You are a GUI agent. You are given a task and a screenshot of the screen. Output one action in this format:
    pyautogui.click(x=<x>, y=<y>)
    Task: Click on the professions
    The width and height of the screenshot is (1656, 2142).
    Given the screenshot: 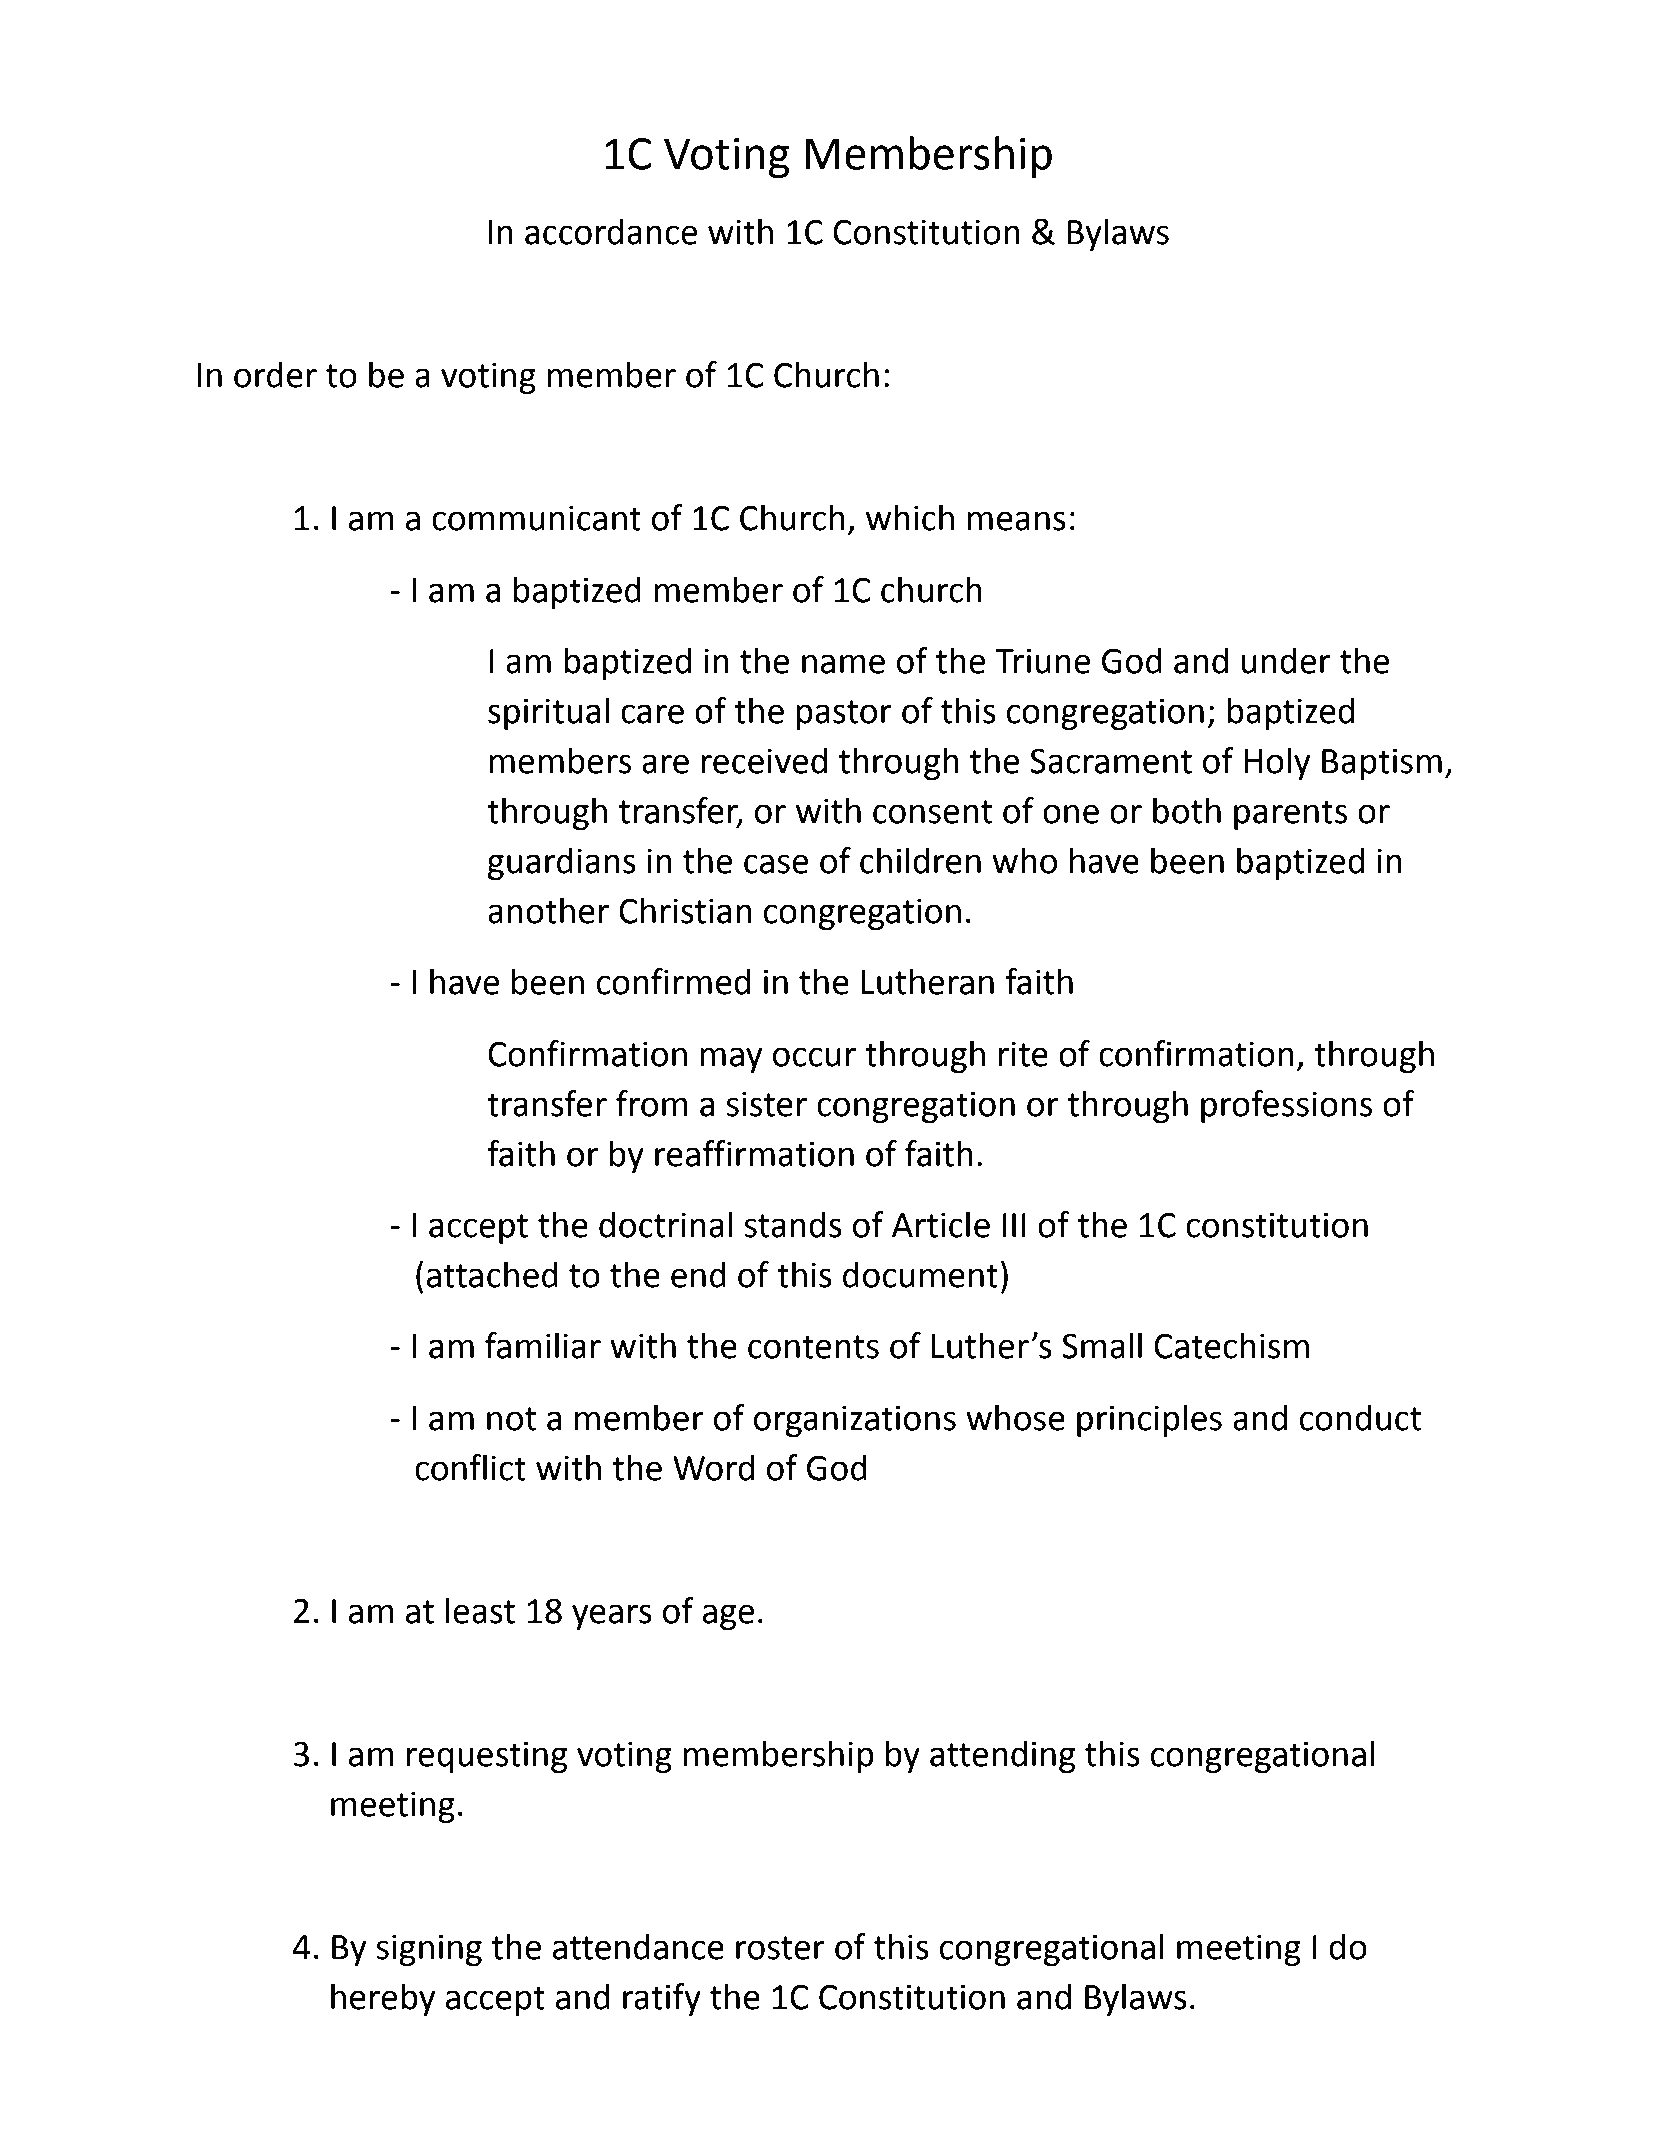 What is the action you would take?
    pyautogui.click(x=1286, y=1106)
